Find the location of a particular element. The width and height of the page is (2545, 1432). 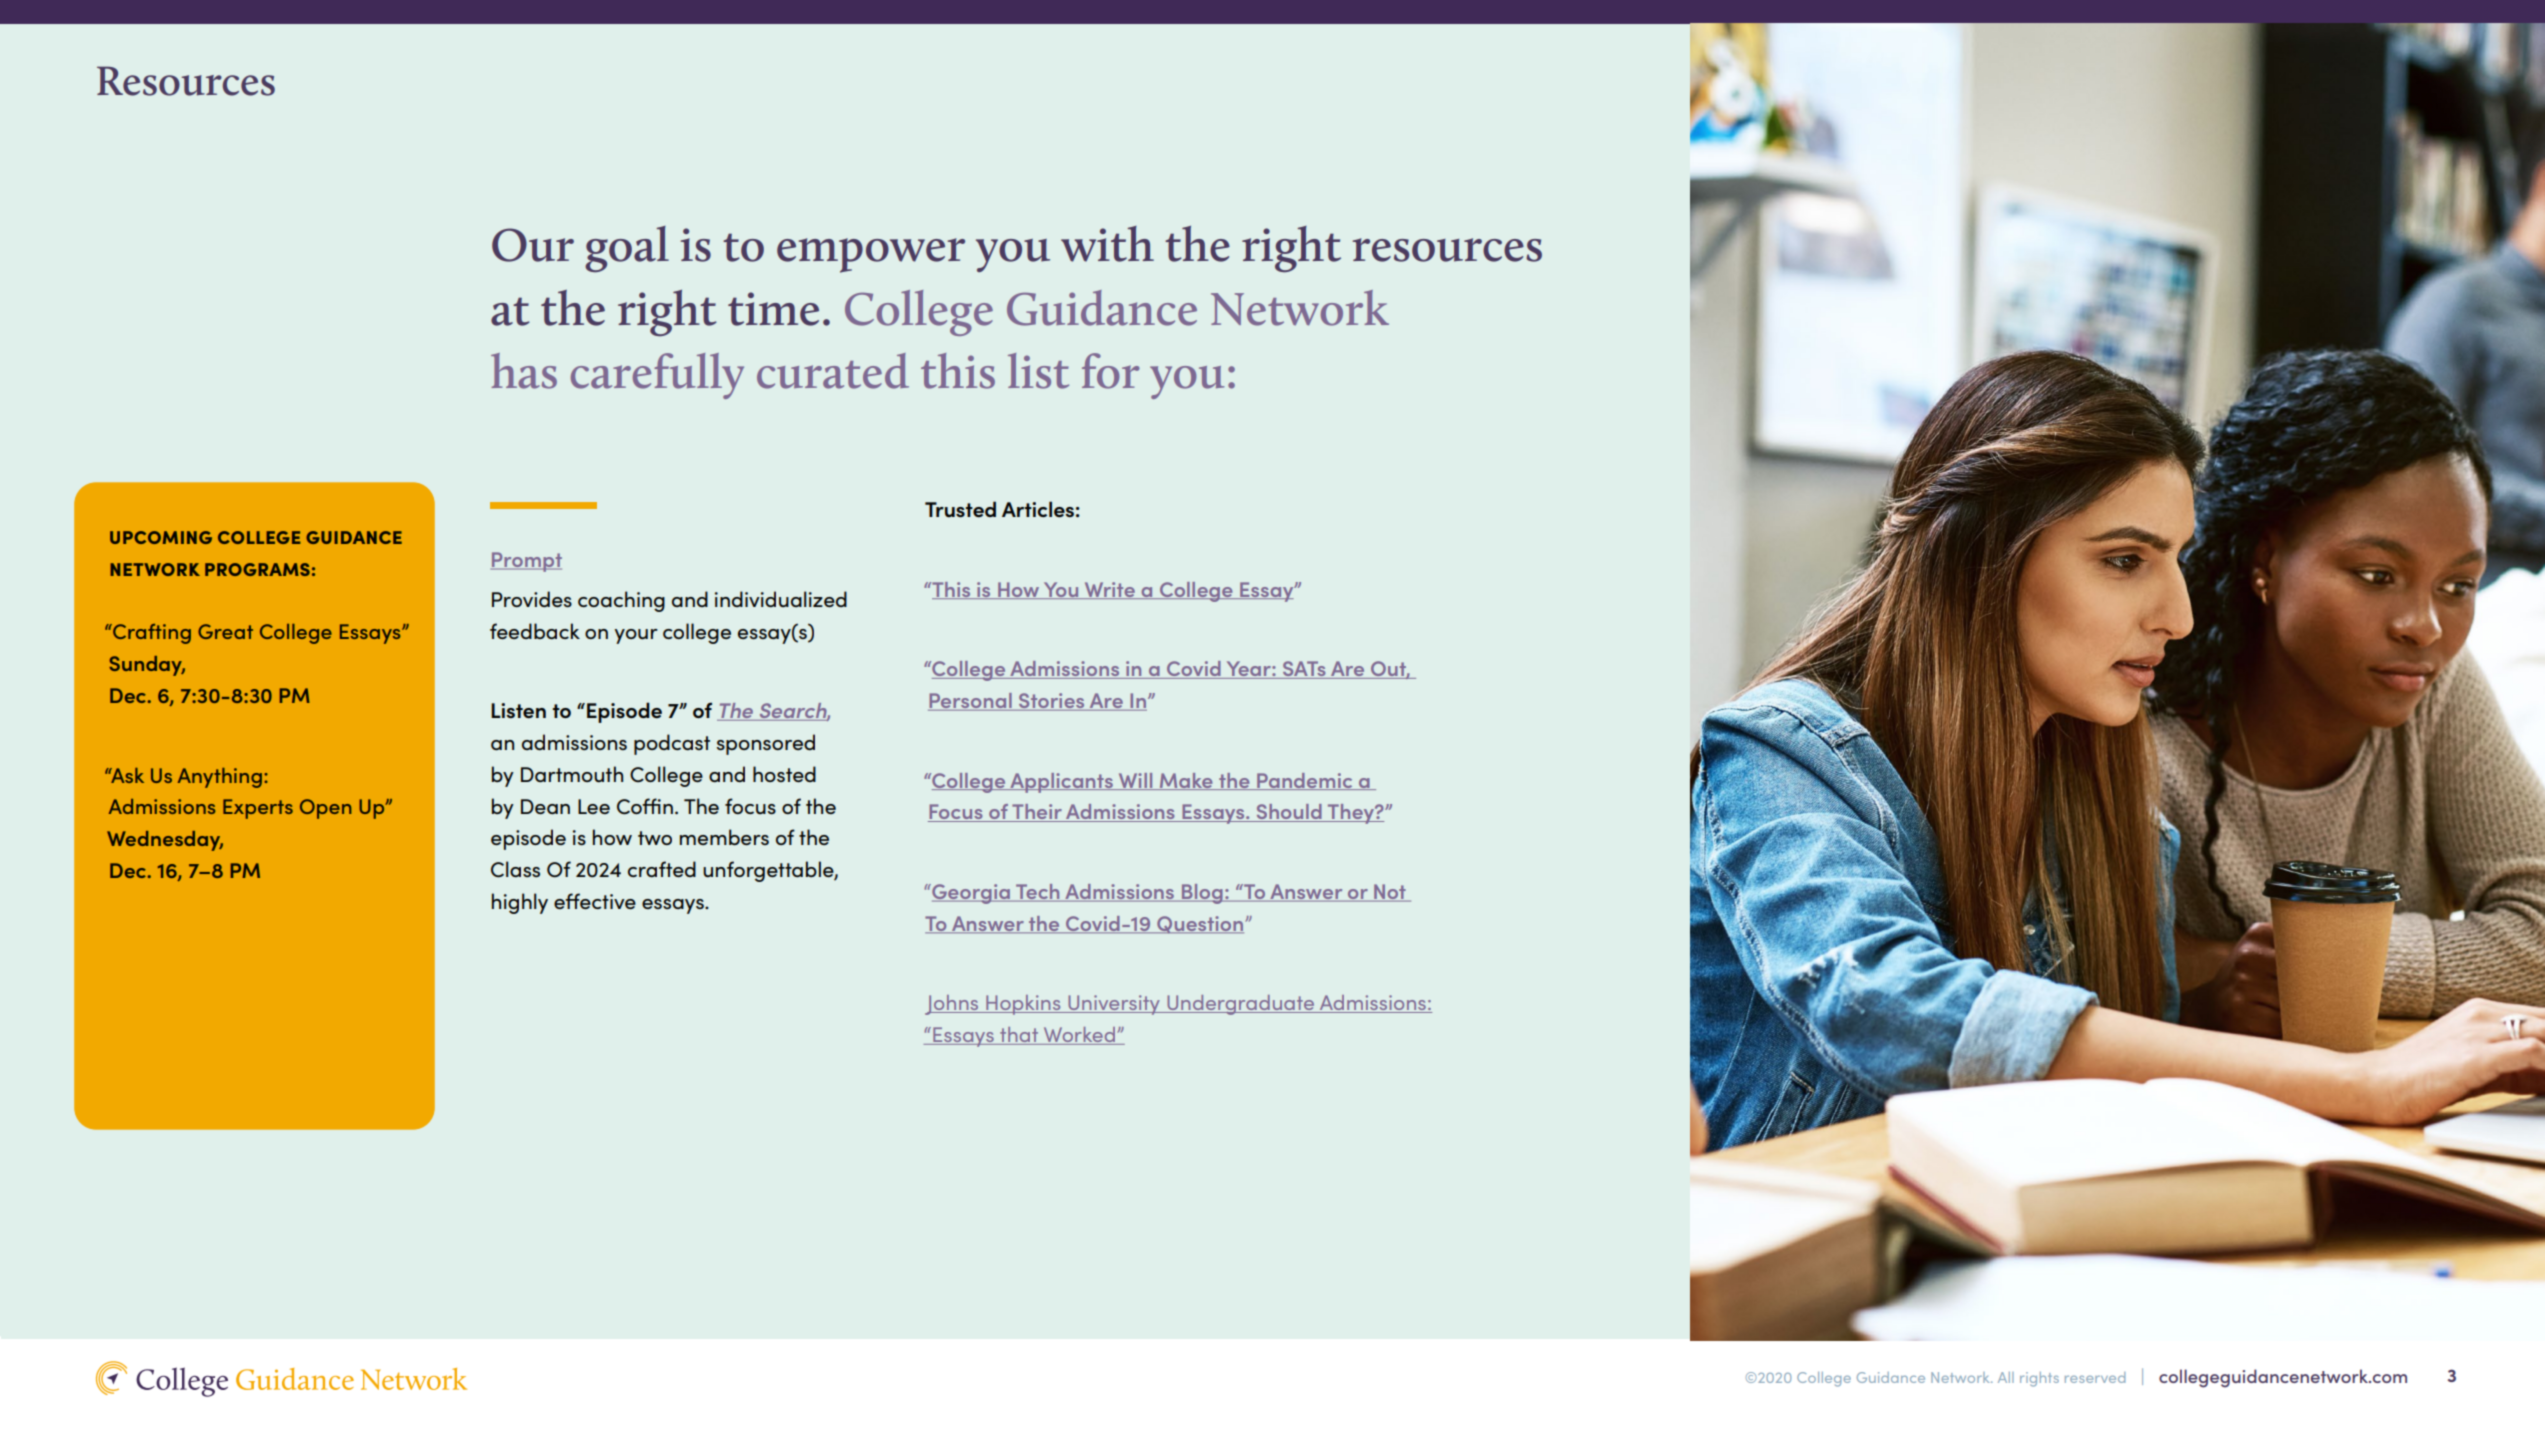

that is located at coordinates (1019, 1036).
